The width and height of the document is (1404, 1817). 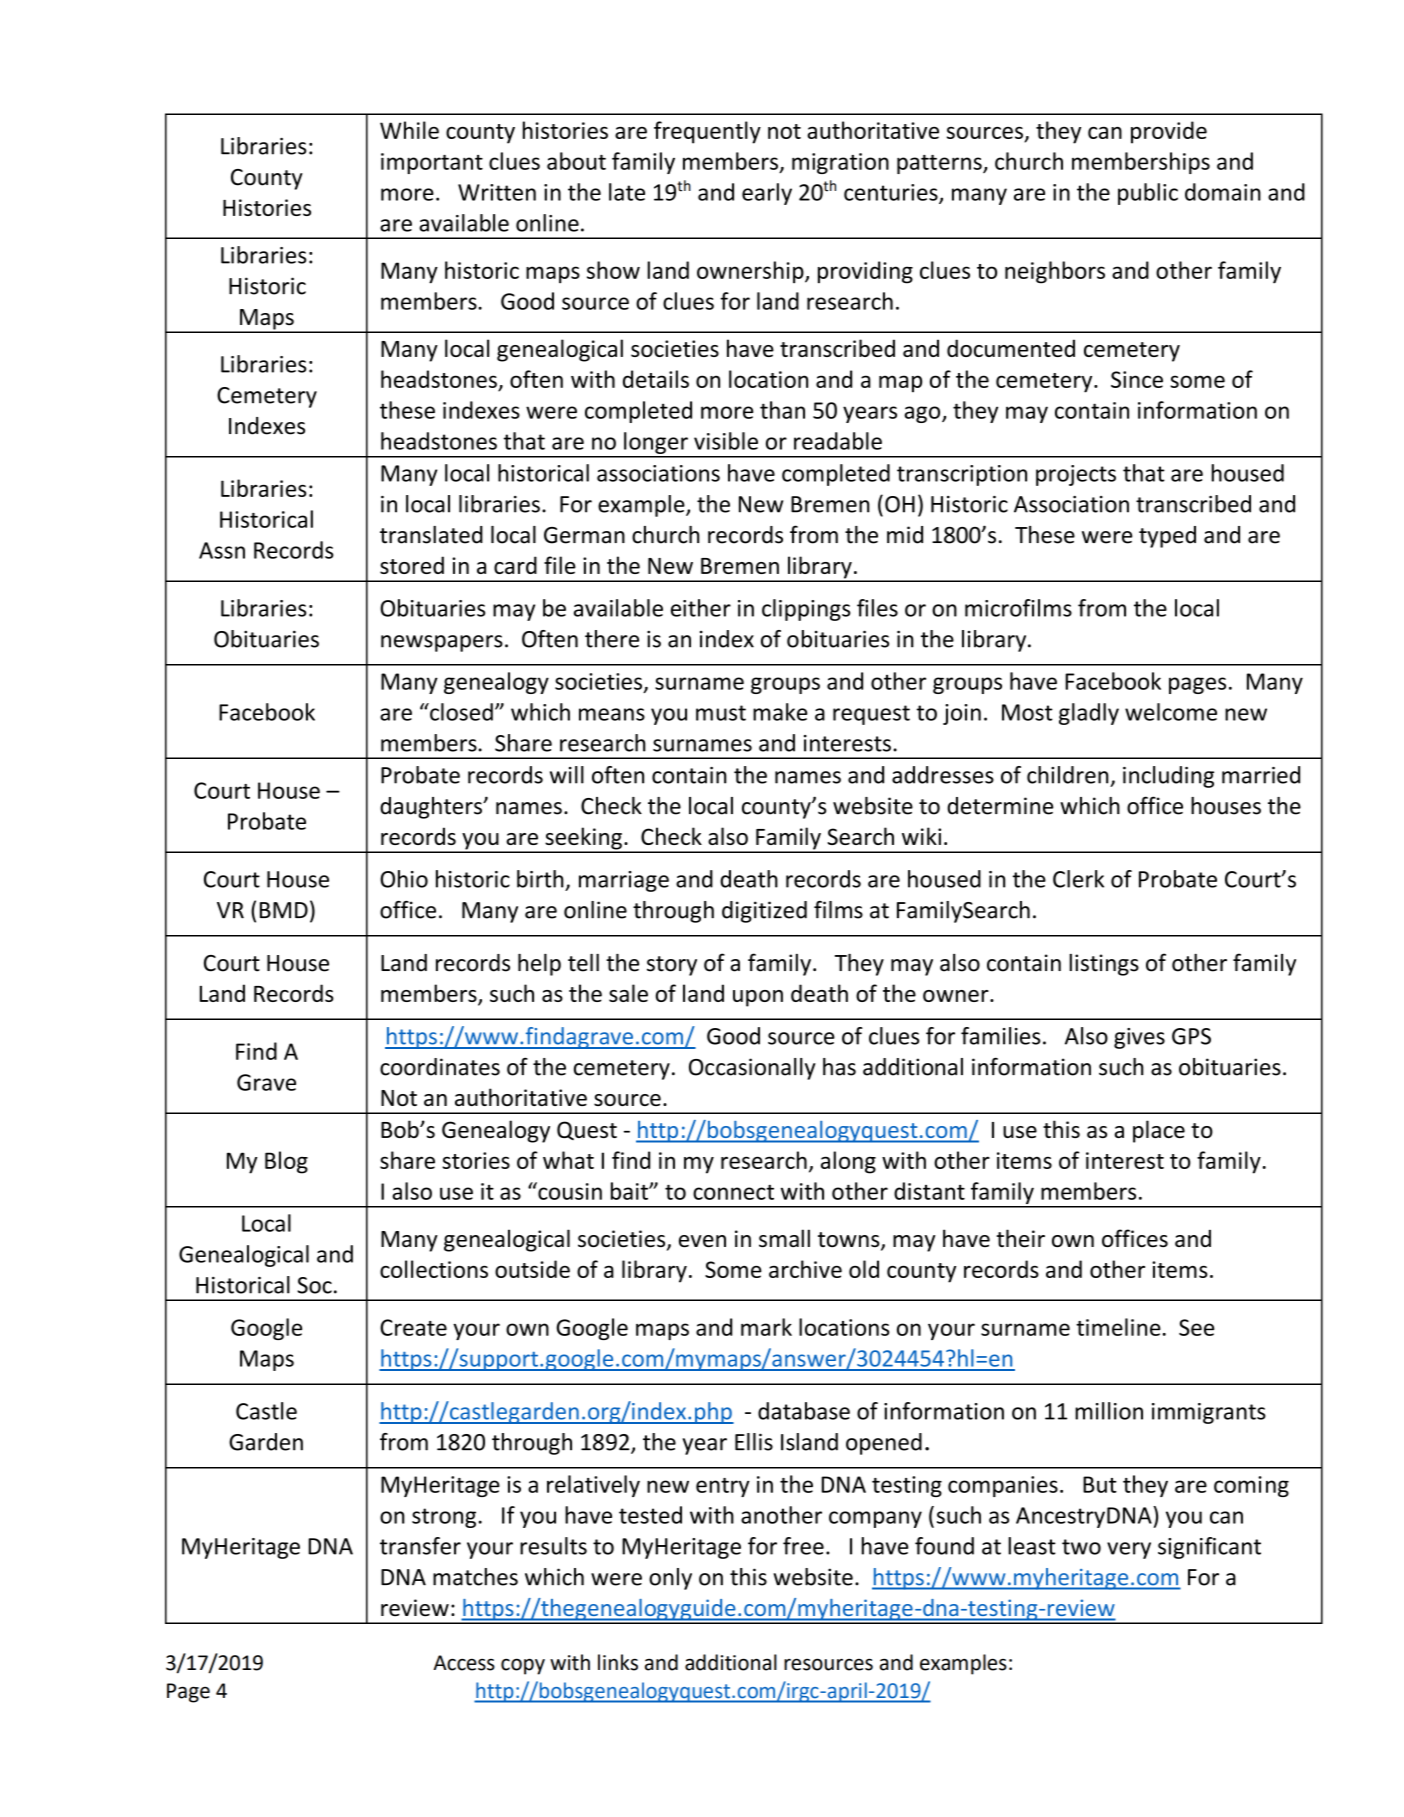 What do you see at coordinates (767, 194) in the document?
I see `early` at bounding box center [767, 194].
